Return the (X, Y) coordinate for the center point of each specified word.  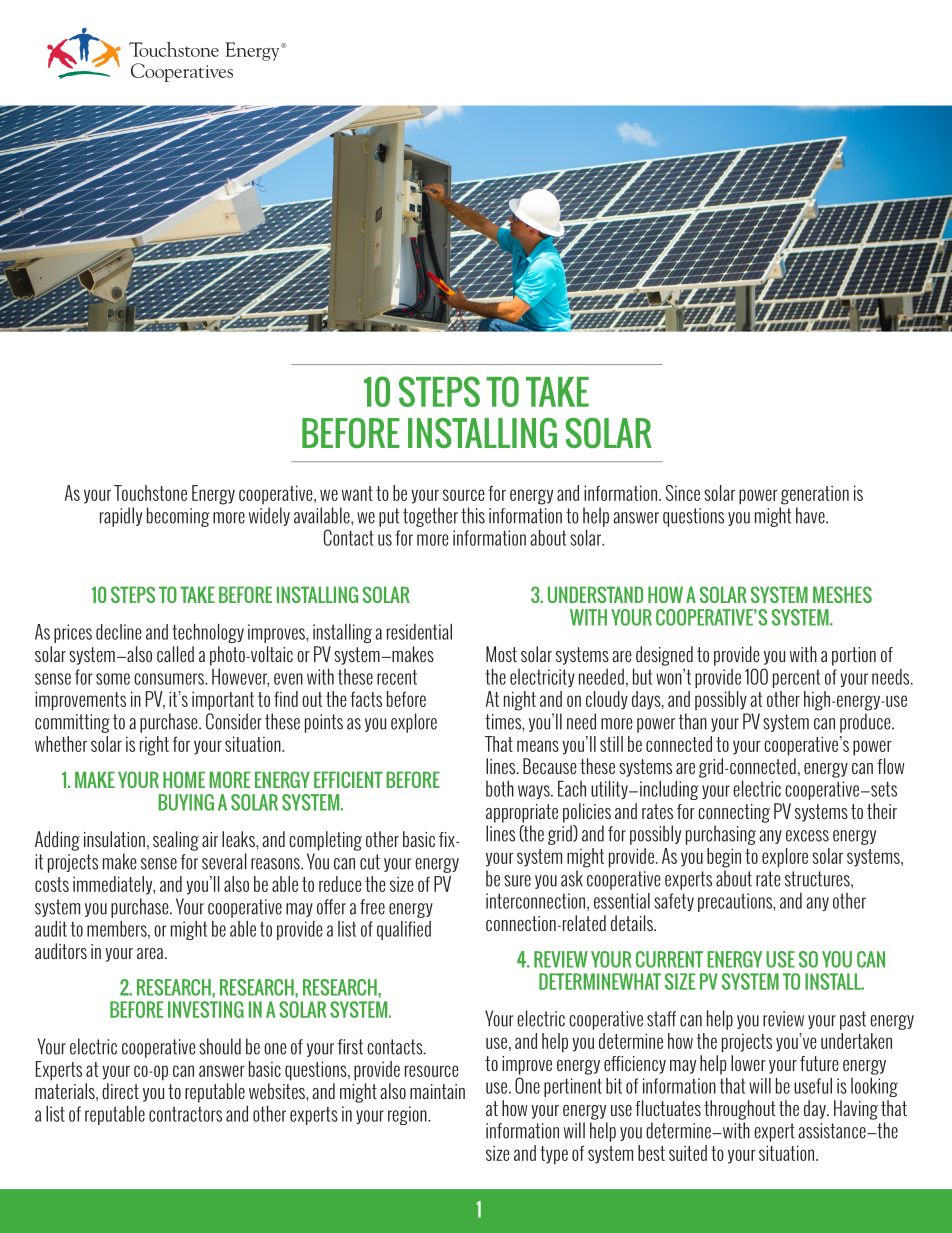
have (811, 515)
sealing (176, 841)
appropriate (522, 813)
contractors (185, 1114)
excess (807, 836)
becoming (178, 517)
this (473, 515)
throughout (739, 1110)
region (408, 1115)
